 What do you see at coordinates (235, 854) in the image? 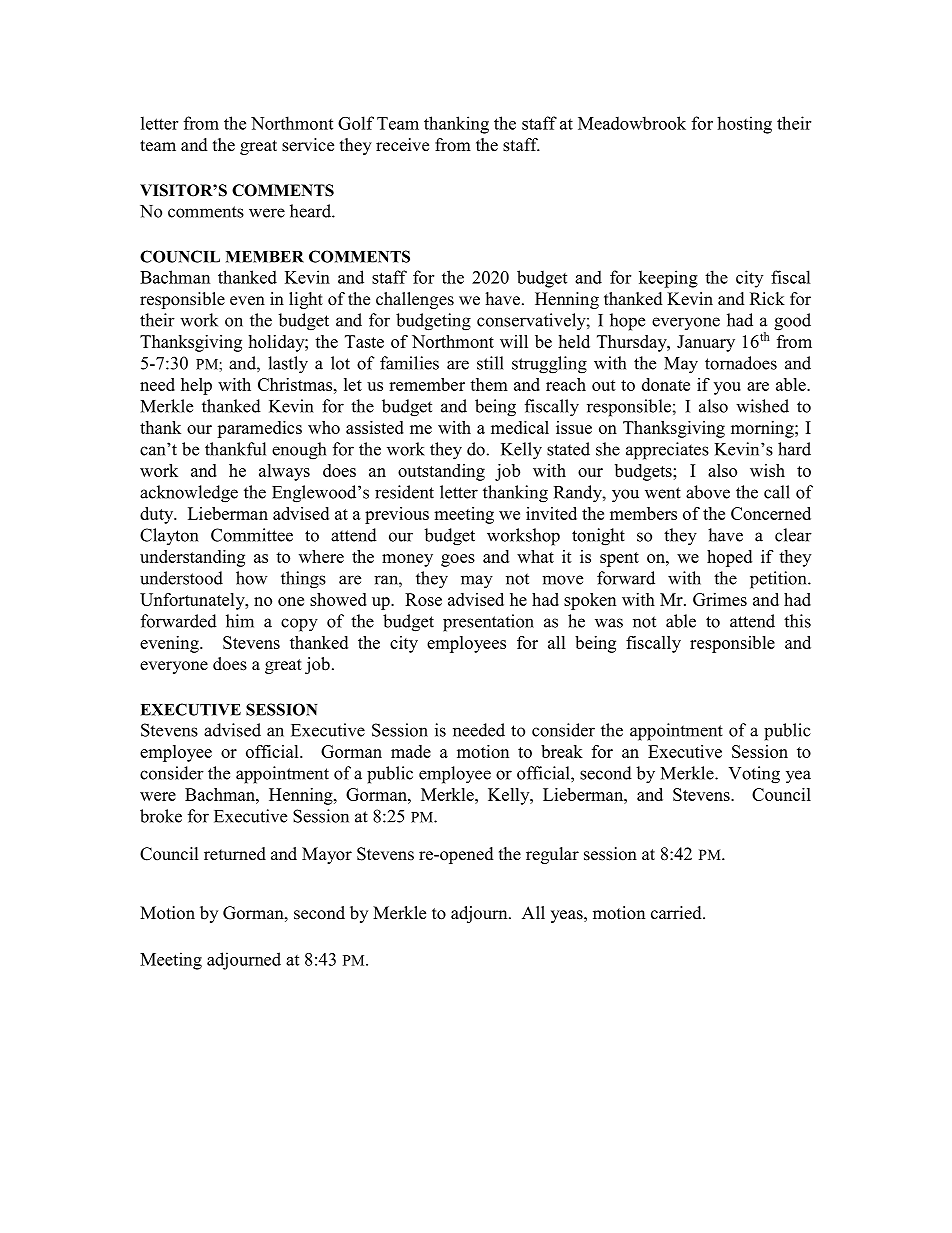
I see `returned` at bounding box center [235, 854].
